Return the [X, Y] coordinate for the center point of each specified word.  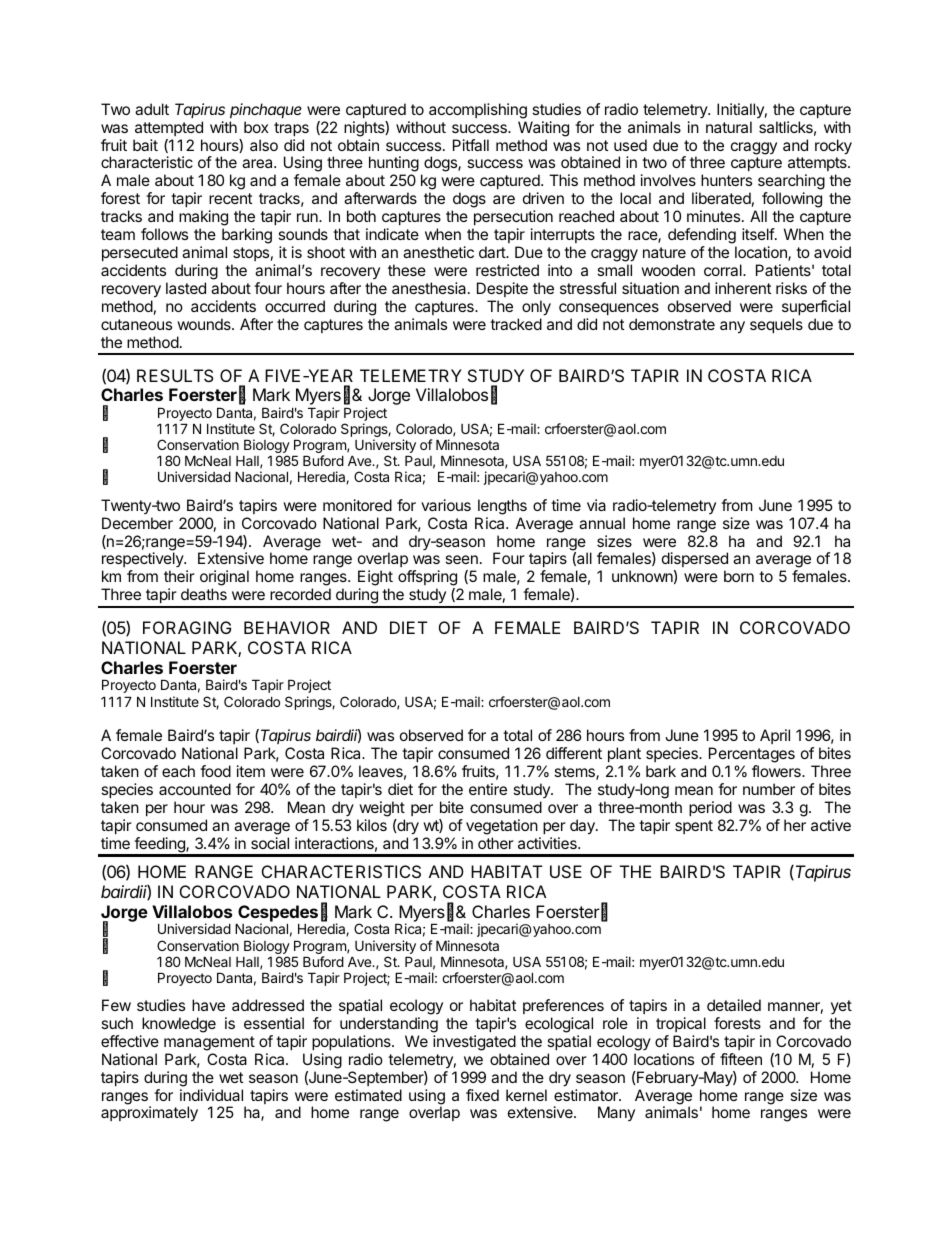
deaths [204, 594]
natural [729, 127]
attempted [169, 128]
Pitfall [471, 145]
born [739, 576]
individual [211, 1095]
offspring [427, 579]
